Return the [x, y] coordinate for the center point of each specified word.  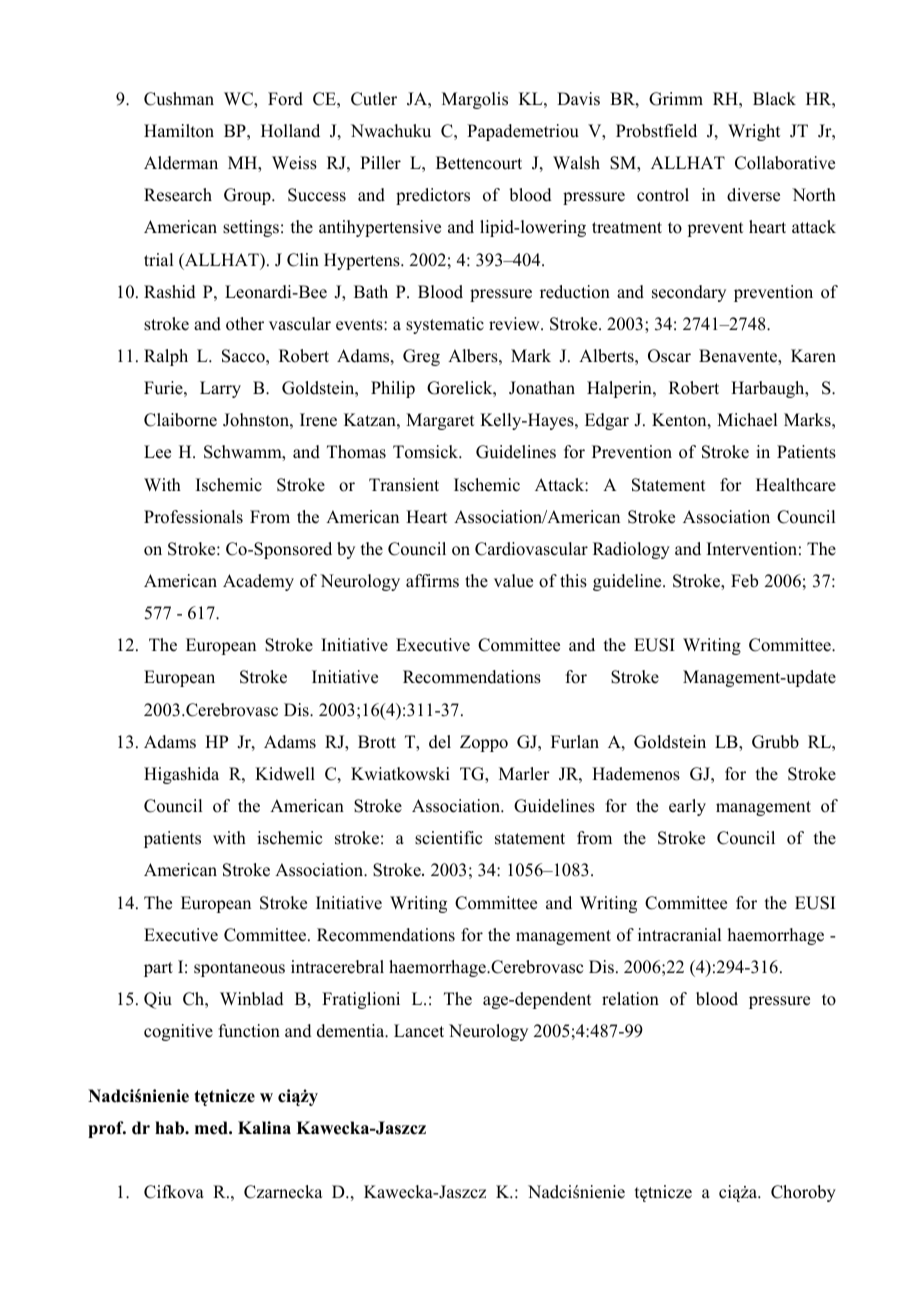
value [513, 581]
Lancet [419, 1031]
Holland [290, 131]
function [249, 1031]
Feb [744, 581]
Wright [754, 132]
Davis [578, 99]
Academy [258, 582]
